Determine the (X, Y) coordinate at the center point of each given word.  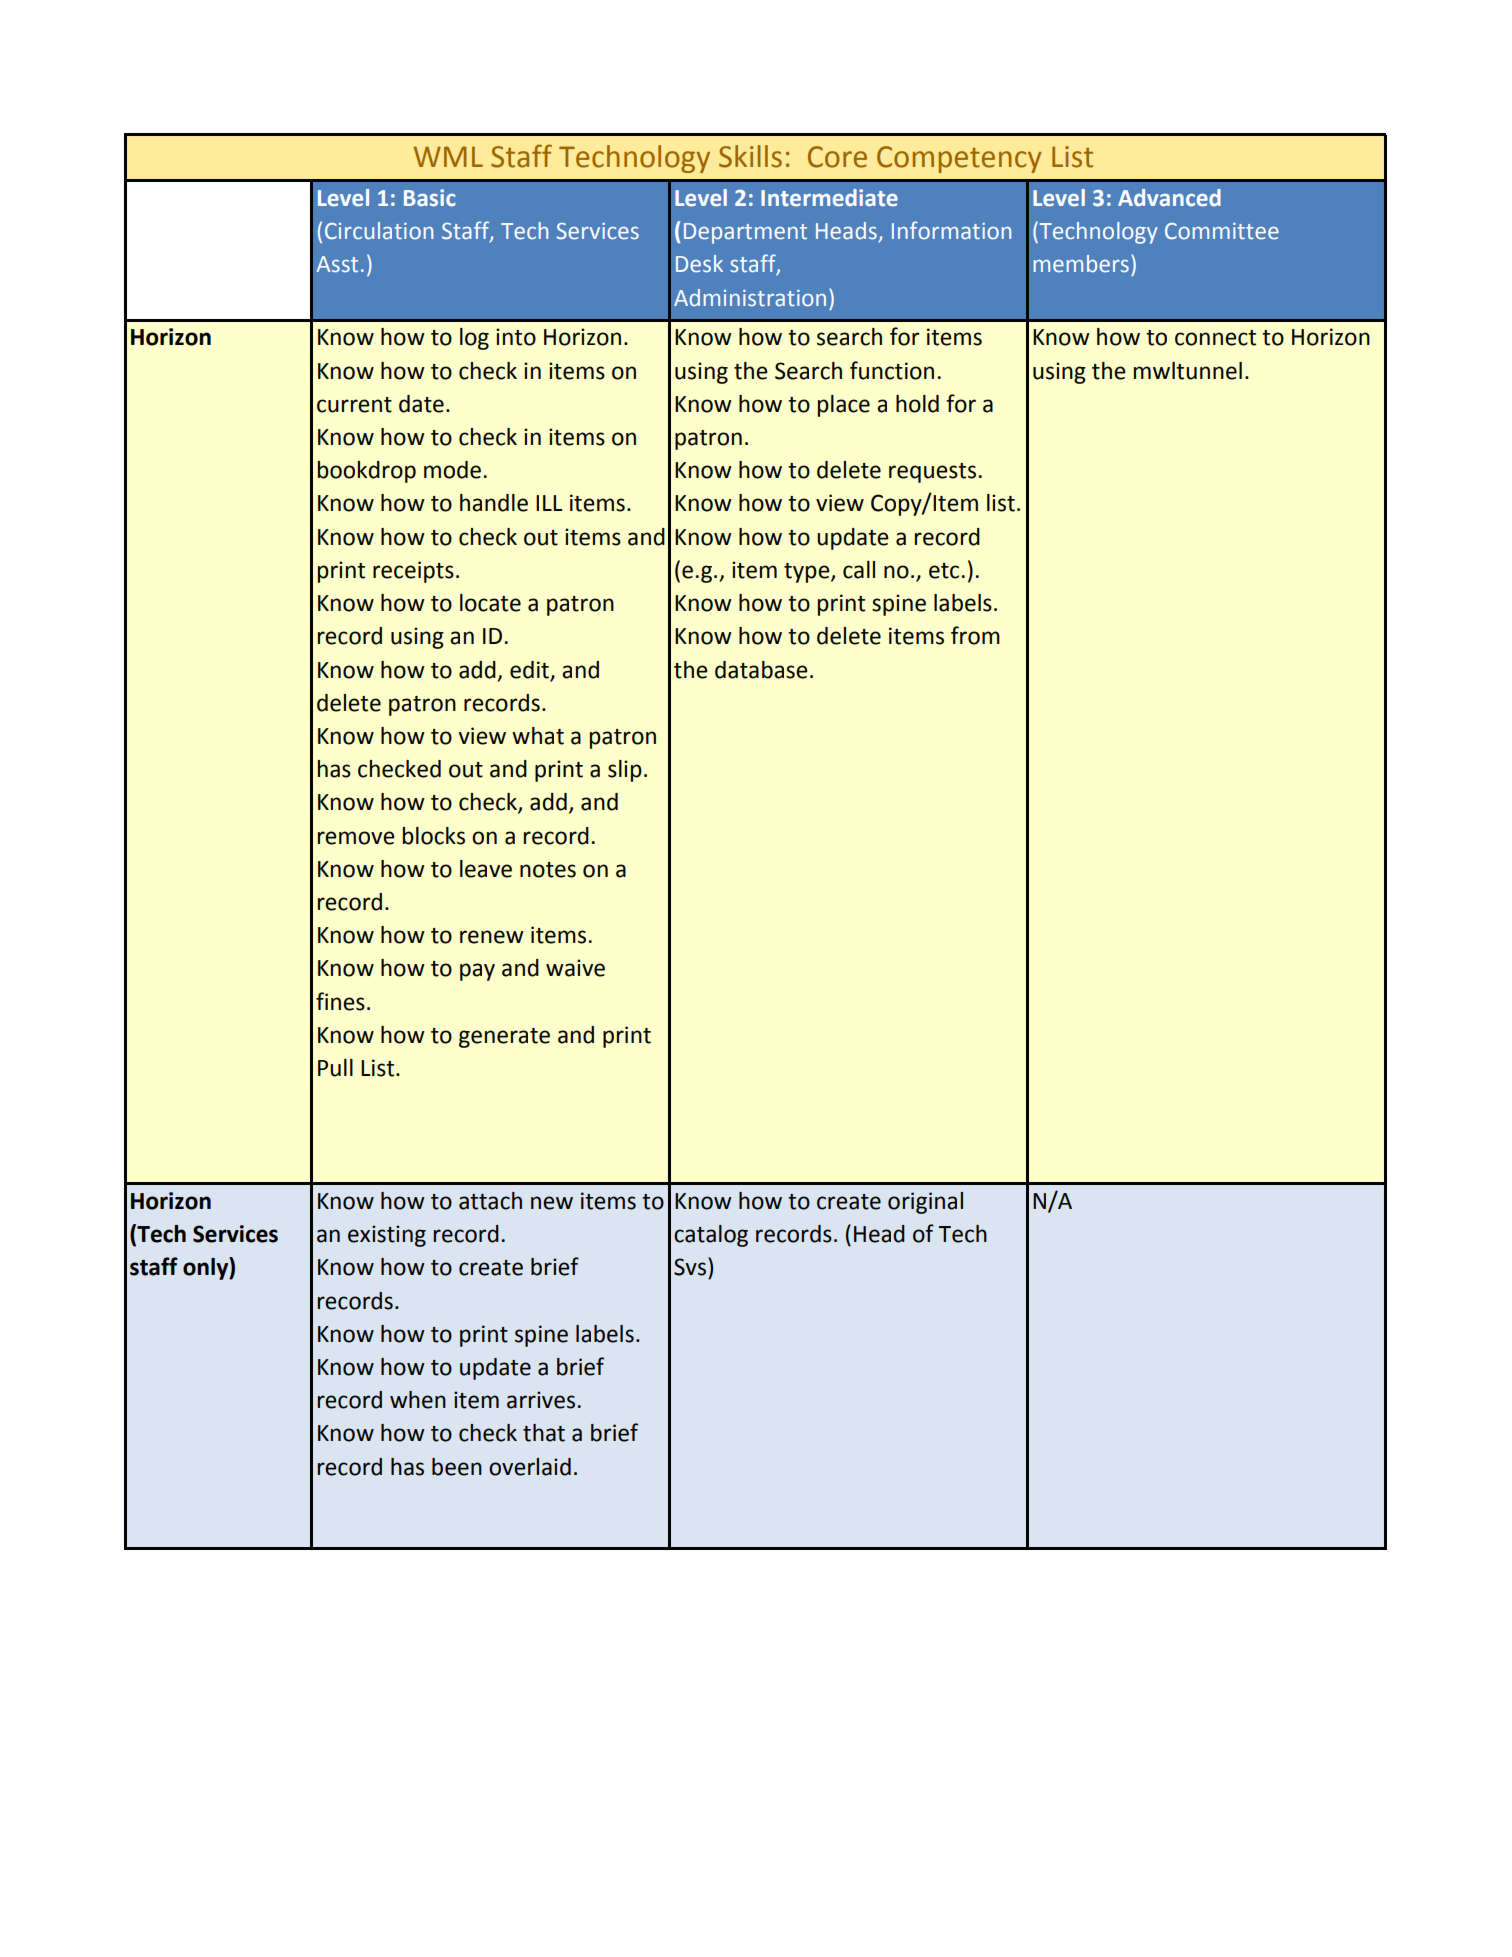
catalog (711, 1236)
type (808, 573)
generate (504, 1038)
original (925, 1203)
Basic (430, 198)
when (418, 1400)
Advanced (1169, 198)
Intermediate (829, 198)
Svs (690, 1267)
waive (575, 968)
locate (490, 603)
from (975, 635)
